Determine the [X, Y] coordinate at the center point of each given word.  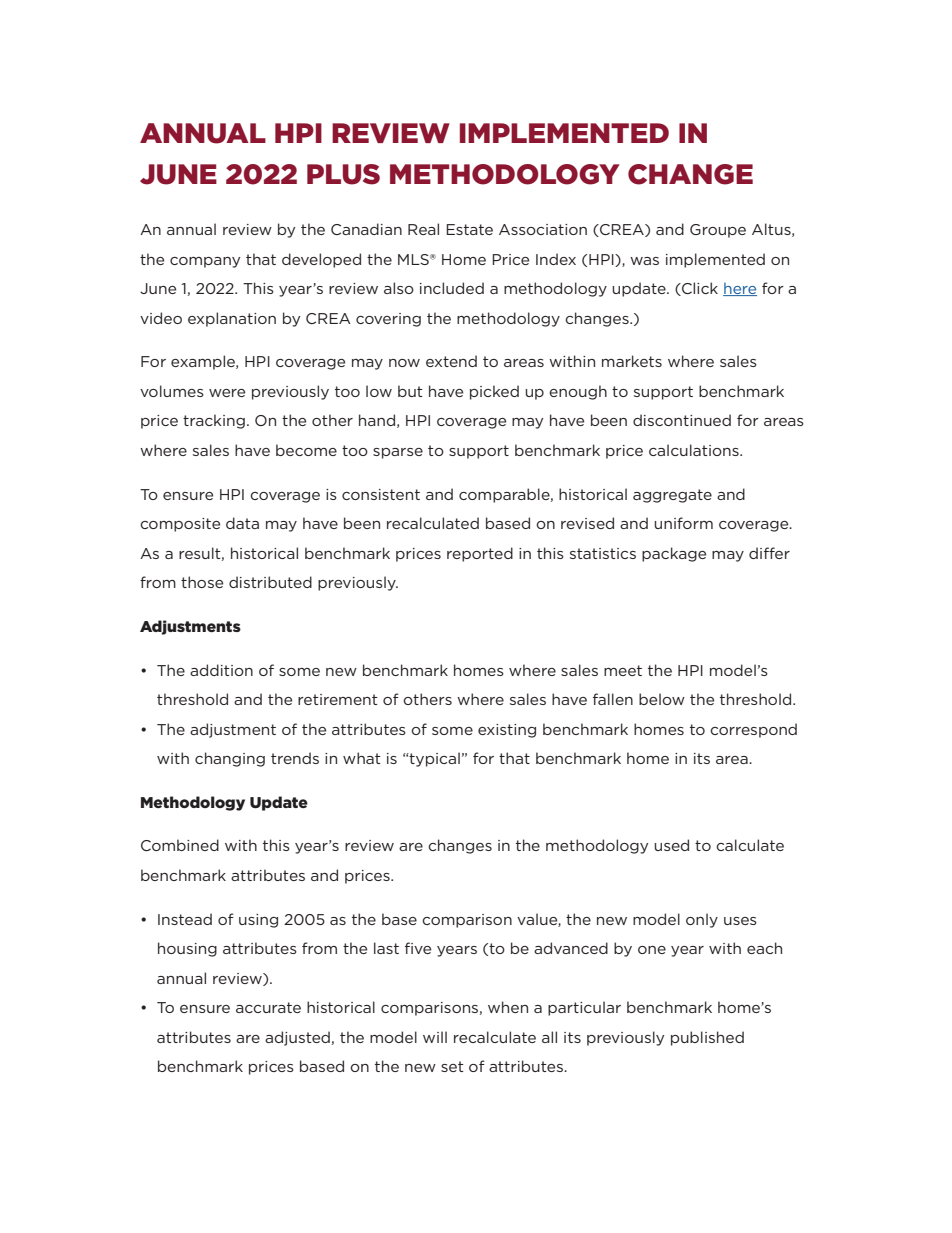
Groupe [718, 231]
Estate [469, 229]
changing [230, 759]
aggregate [672, 496]
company [205, 262]
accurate [268, 1007]
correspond [753, 730]
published [707, 1038]
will [435, 1037]
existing [507, 731]
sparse [398, 453]
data [242, 523]
